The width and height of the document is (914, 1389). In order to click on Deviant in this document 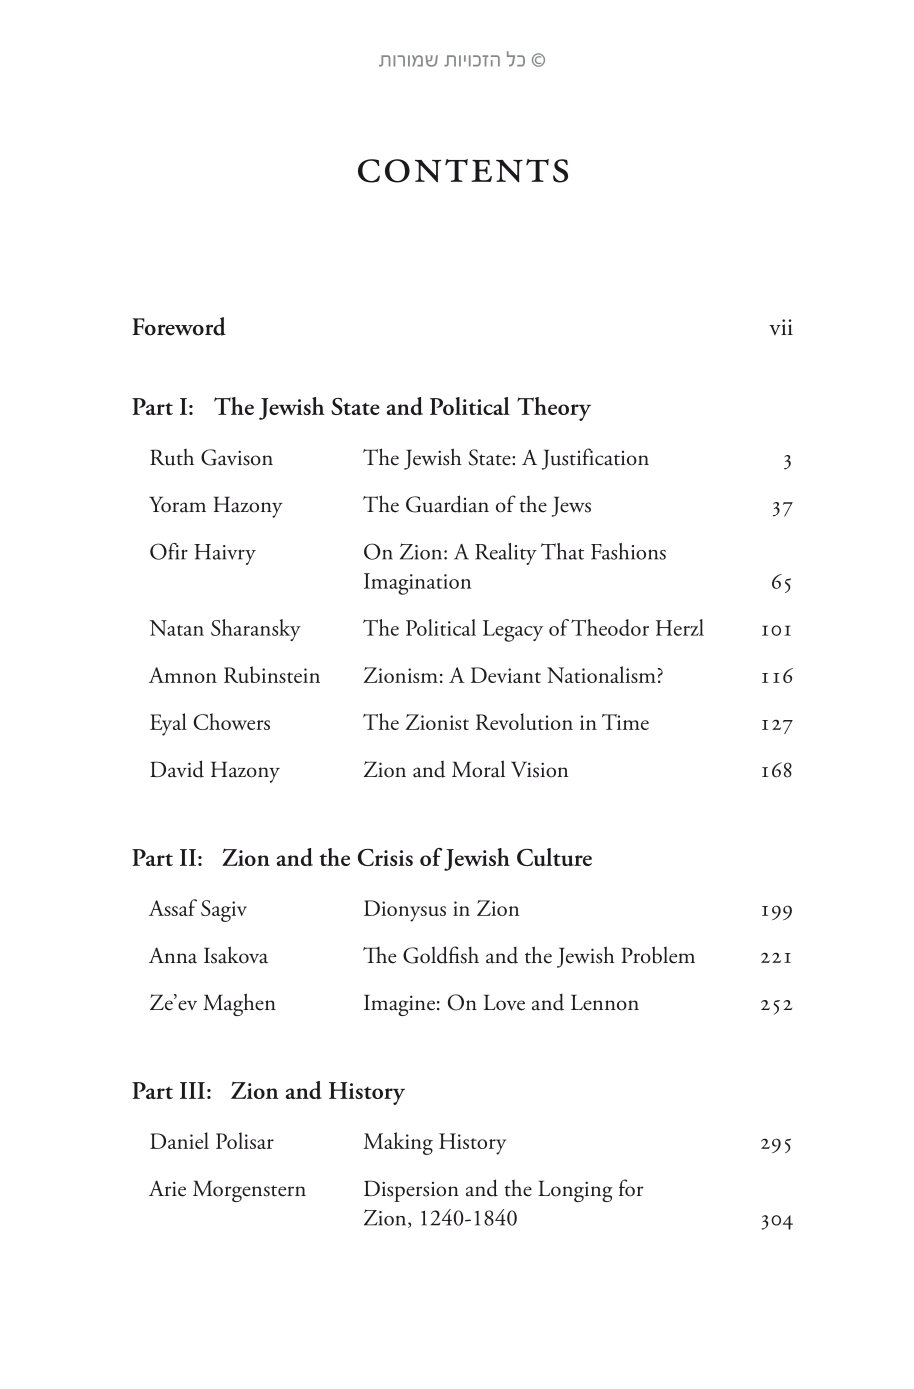, I will do `click(506, 675)`.
